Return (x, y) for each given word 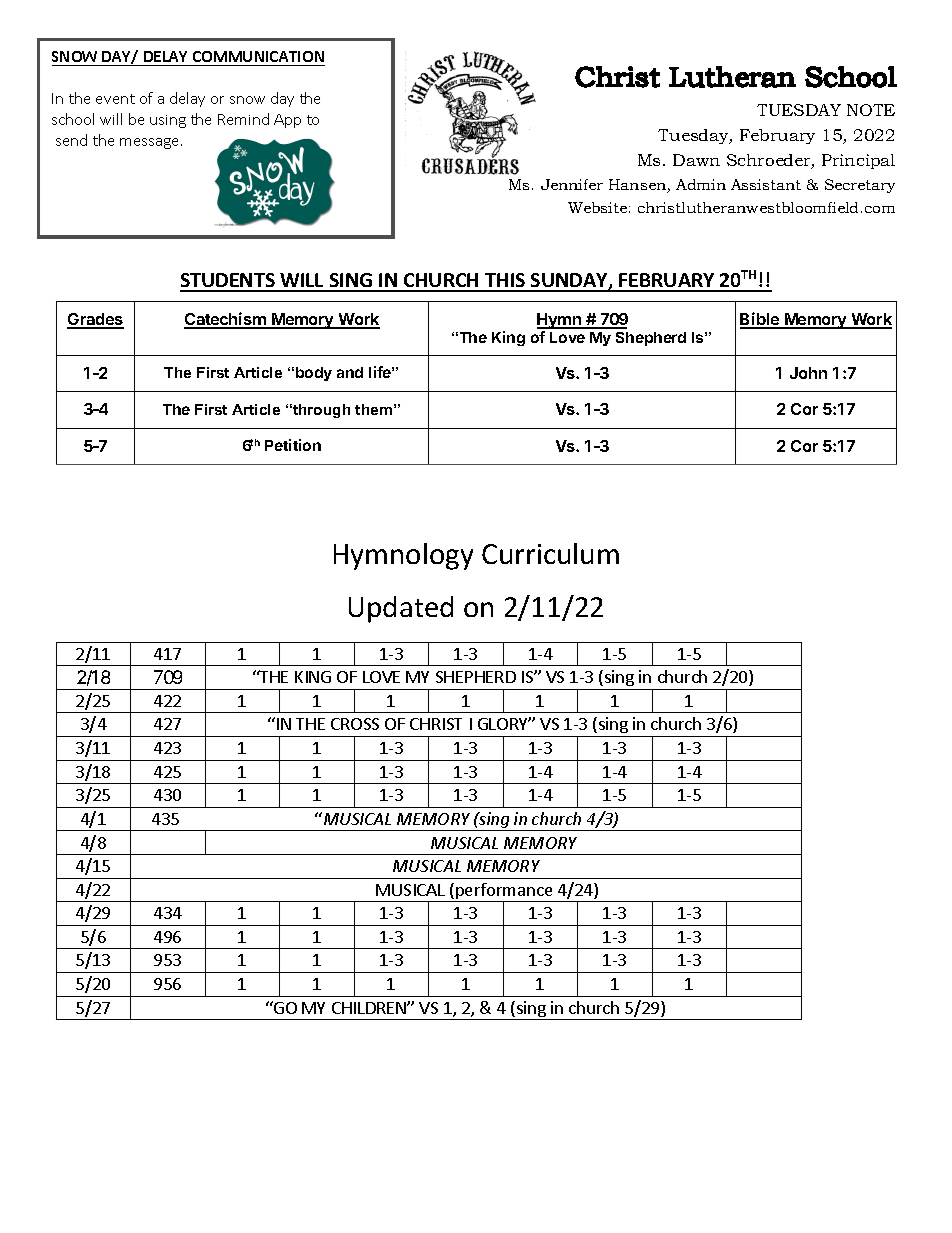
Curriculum (550, 553)
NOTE (871, 110)
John (808, 373)
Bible (761, 320)
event (115, 99)
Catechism (226, 320)
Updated (401, 609)
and (350, 372)
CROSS (355, 724)
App (287, 121)
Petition (293, 445)
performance (504, 892)
